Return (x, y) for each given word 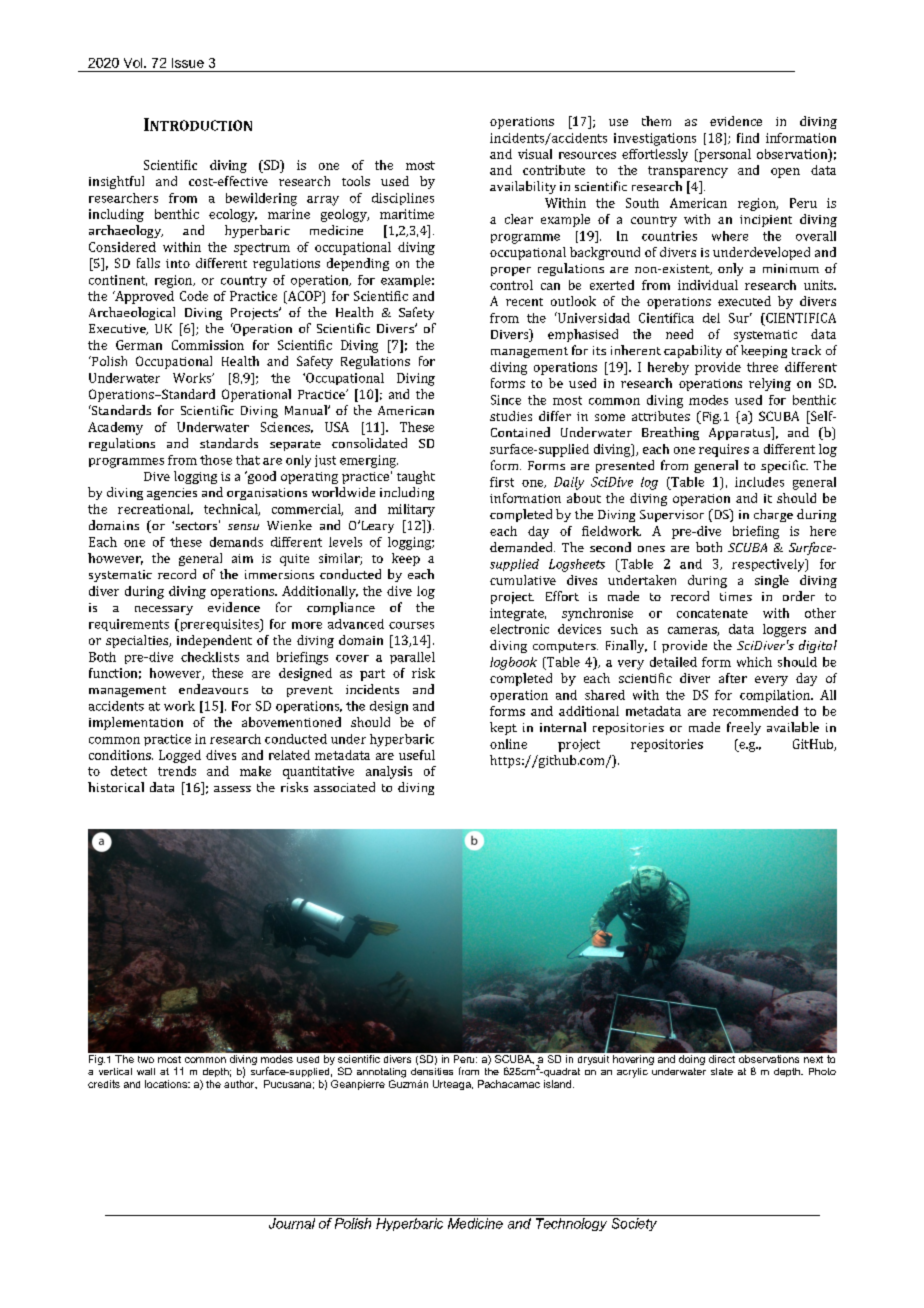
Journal (292, 1223)
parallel (412, 658)
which (754, 662)
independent (214, 641)
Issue (188, 63)
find (748, 138)
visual (535, 154)
